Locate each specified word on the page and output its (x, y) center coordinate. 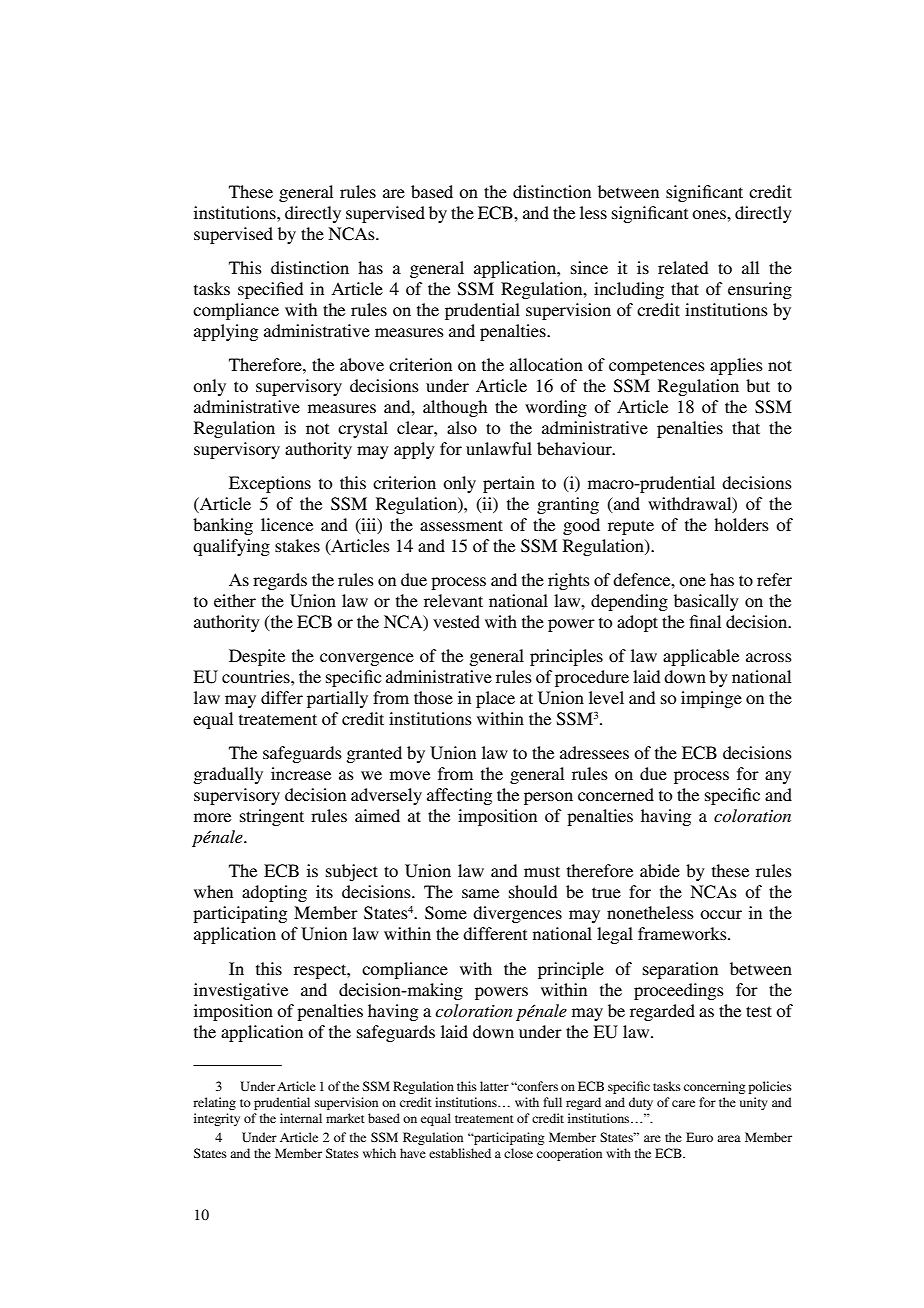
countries (257, 676)
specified (270, 290)
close (518, 1153)
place (495, 699)
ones (710, 214)
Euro (699, 1137)
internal (301, 1118)
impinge (711, 699)
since (589, 267)
